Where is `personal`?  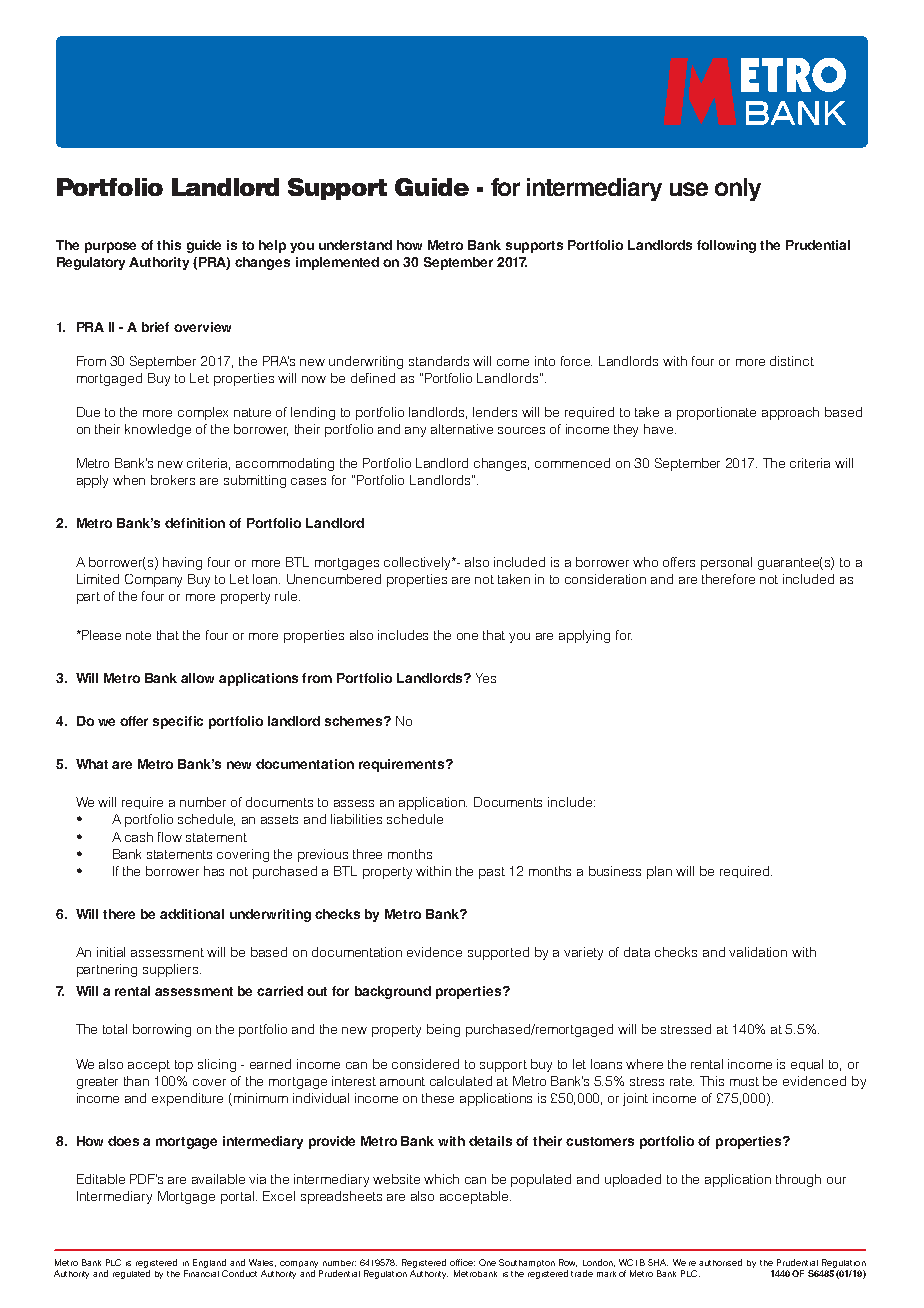
personal is located at coordinates (726, 563).
